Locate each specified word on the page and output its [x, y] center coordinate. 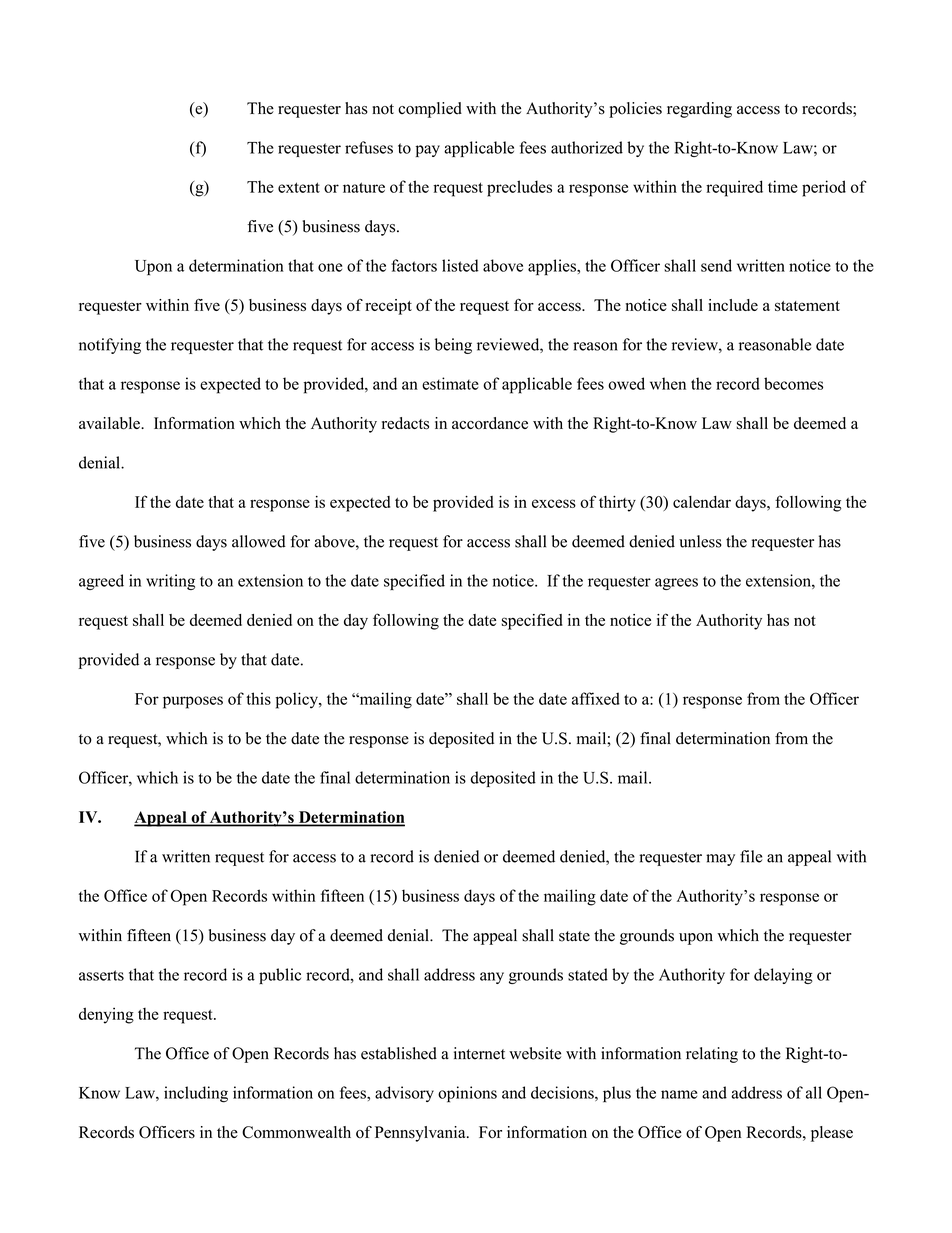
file [751, 856]
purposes [193, 702]
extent [299, 187]
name [679, 1094]
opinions [467, 1094]
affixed [596, 698]
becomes [793, 383]
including [196, 1094]
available [110, 423]
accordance [490, 423]
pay [428, 151]
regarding [699, 110]
